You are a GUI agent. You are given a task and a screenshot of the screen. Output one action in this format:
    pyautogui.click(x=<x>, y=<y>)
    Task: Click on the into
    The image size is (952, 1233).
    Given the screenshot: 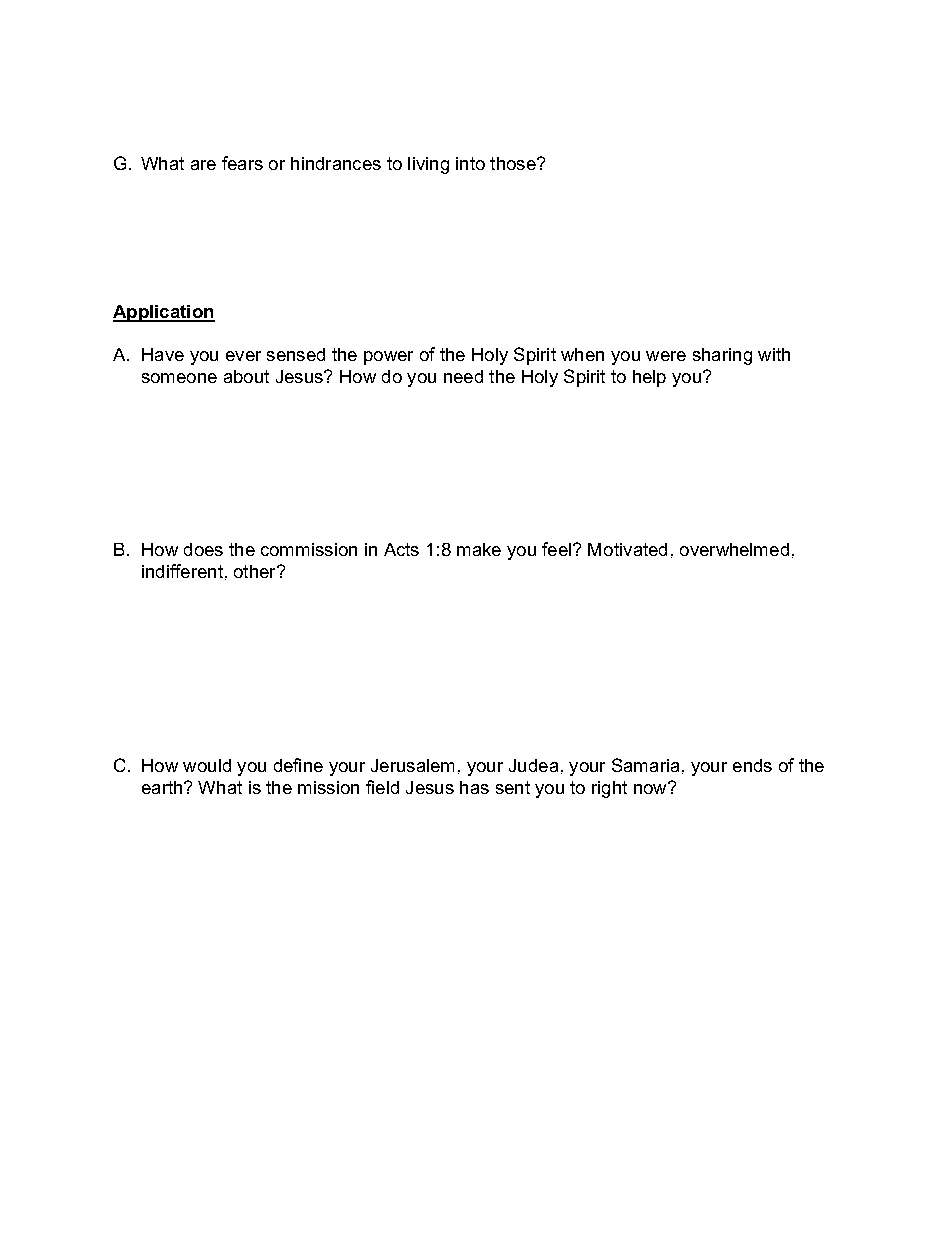 What is the action you would take?
    pyautogui.click(x=470, y=163)
